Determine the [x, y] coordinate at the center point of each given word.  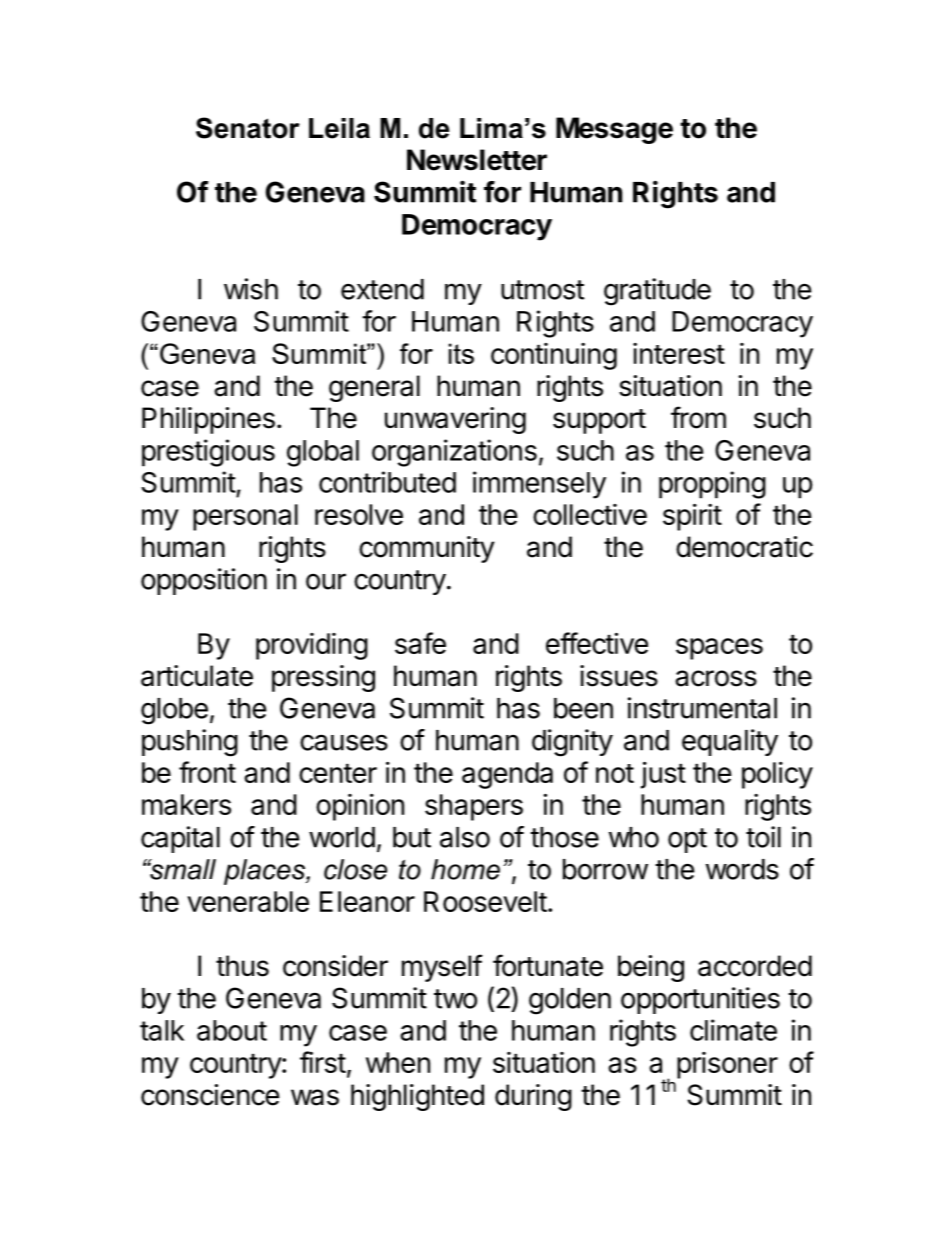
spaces [719, 649]
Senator [248, 128]
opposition [204, 581]
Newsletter [477, 160]
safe [420, 643]
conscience [210, 1095]
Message [614, 130]
